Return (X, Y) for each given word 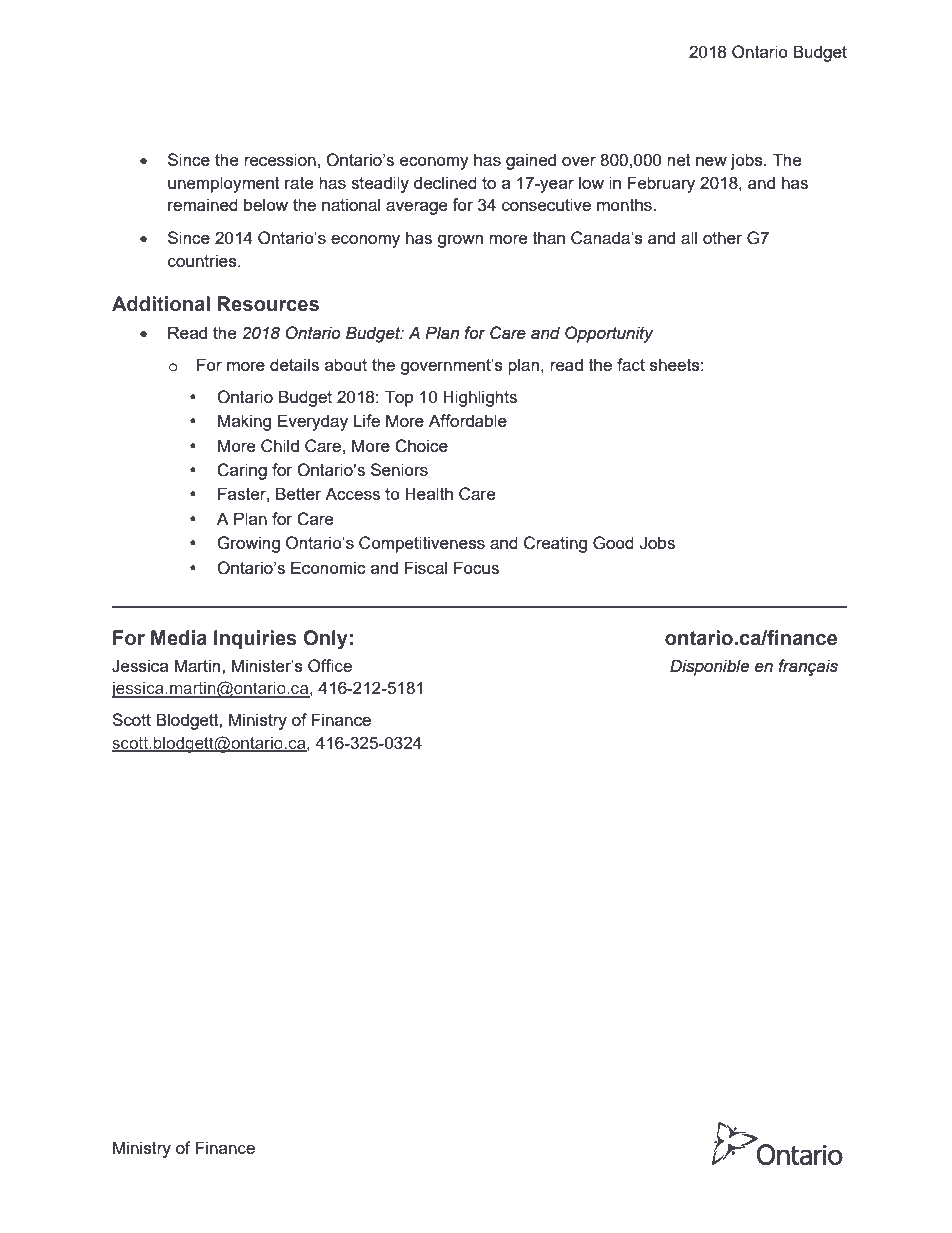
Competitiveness (422, 544)
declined (445, 182)
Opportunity (609, 334)
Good (613, 543)
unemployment (224, 184)
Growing (248, 544)
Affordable (468, 420)
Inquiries (255, 639)
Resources (268, 304)
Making (244, 422)
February (661, 184)
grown (460, 241)
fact (631, 364)
